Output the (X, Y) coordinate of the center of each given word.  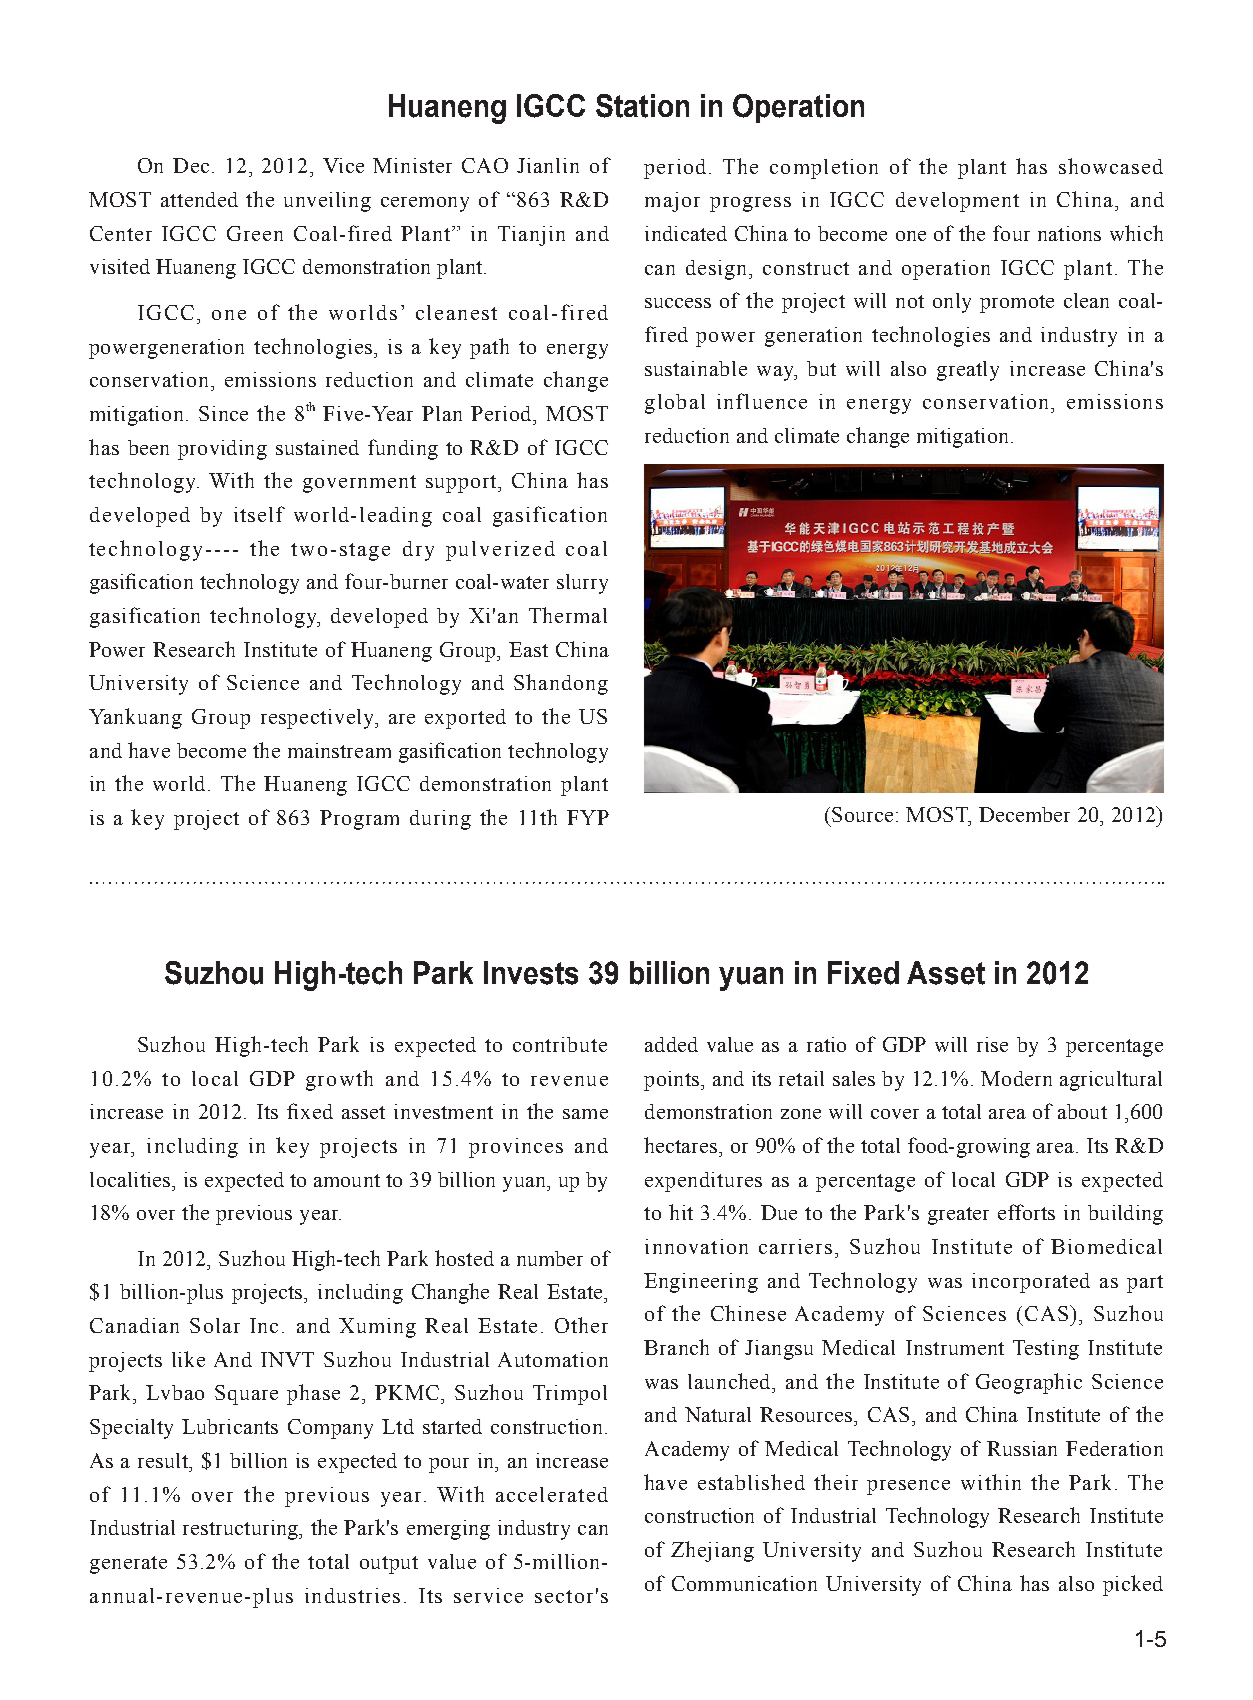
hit (681, 1212)
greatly (968, 371)
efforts (1026, 1212)
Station (642, 106)
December (1024, 814)
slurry (582, 584)
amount (347, 1180)
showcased (1111, 166)
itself (259, 514)
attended (199, 199)
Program (359, 820)
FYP (588, 817)
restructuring (241, 1530)
